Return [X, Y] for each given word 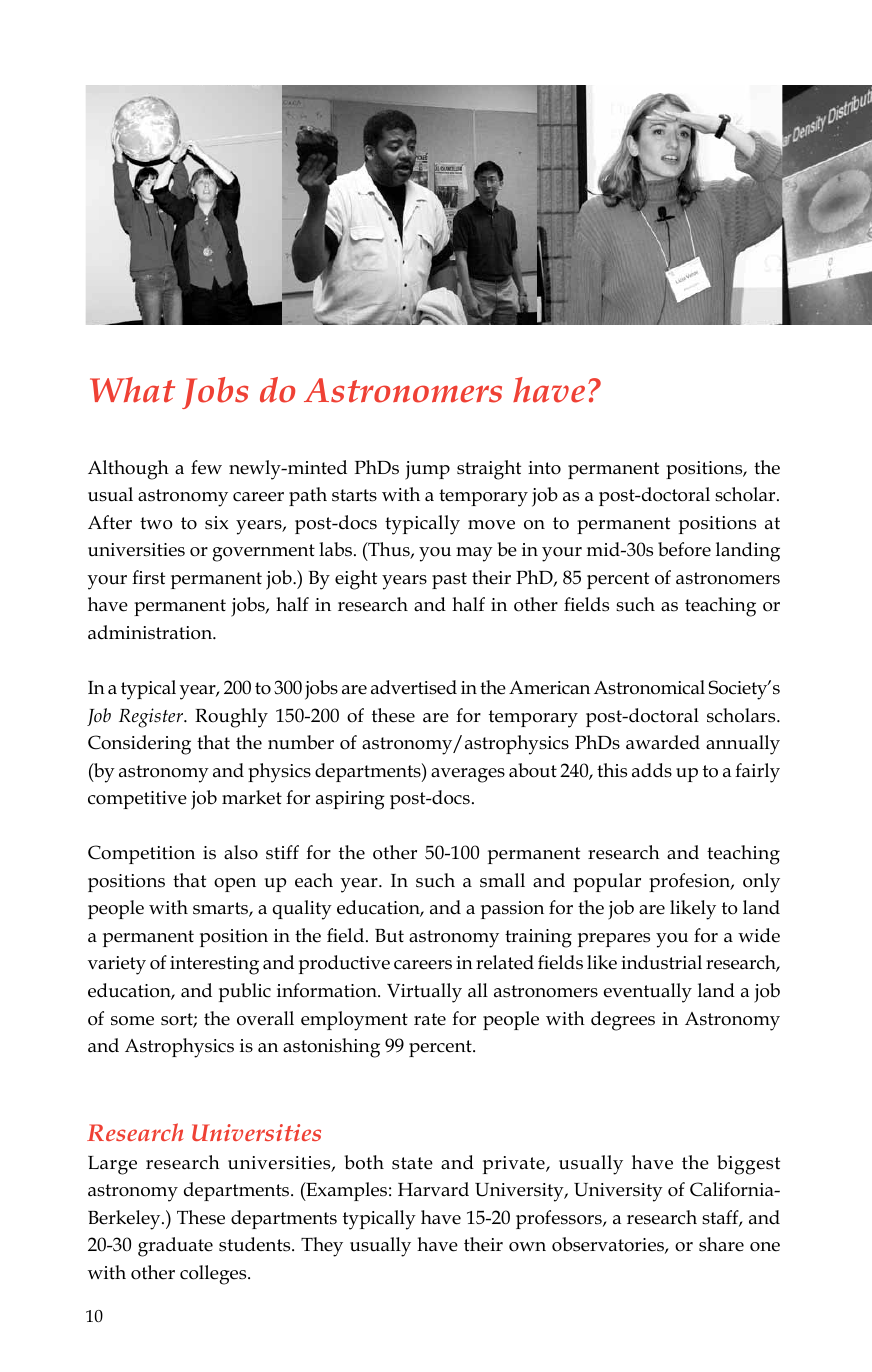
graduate [175, 1247]
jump [427, 470]
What [132, 390]
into [544, 468]
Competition [141, 854]
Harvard [433, 1189]
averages [468, 775]
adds [652, 770]
